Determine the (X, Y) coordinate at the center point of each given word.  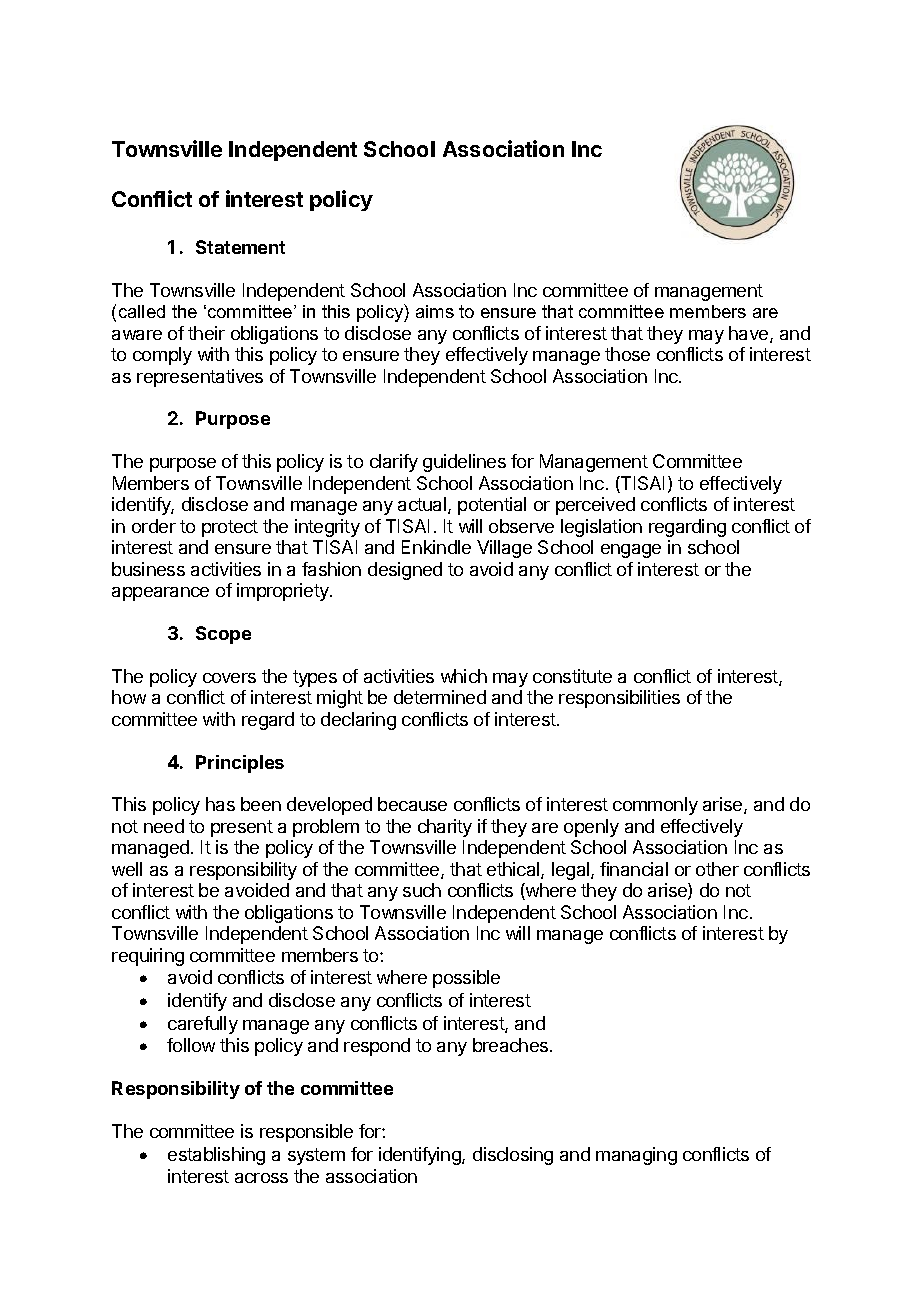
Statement (240, 247)
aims (435, 311)
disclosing (513, 1156)
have (750, 334)
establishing (216, 1156)
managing (636, 1156)
